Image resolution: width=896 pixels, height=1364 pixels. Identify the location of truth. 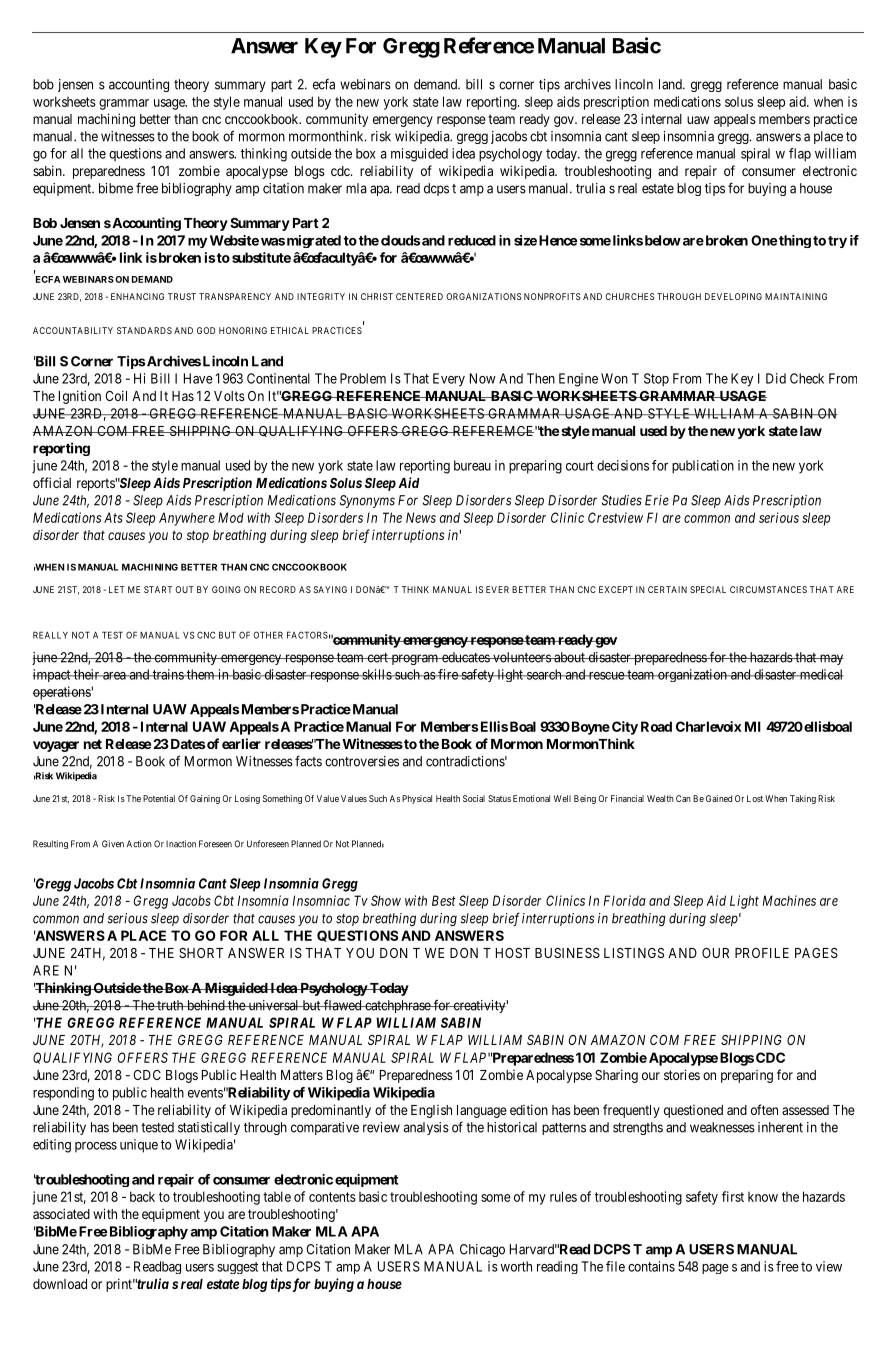
(170, 1005).
